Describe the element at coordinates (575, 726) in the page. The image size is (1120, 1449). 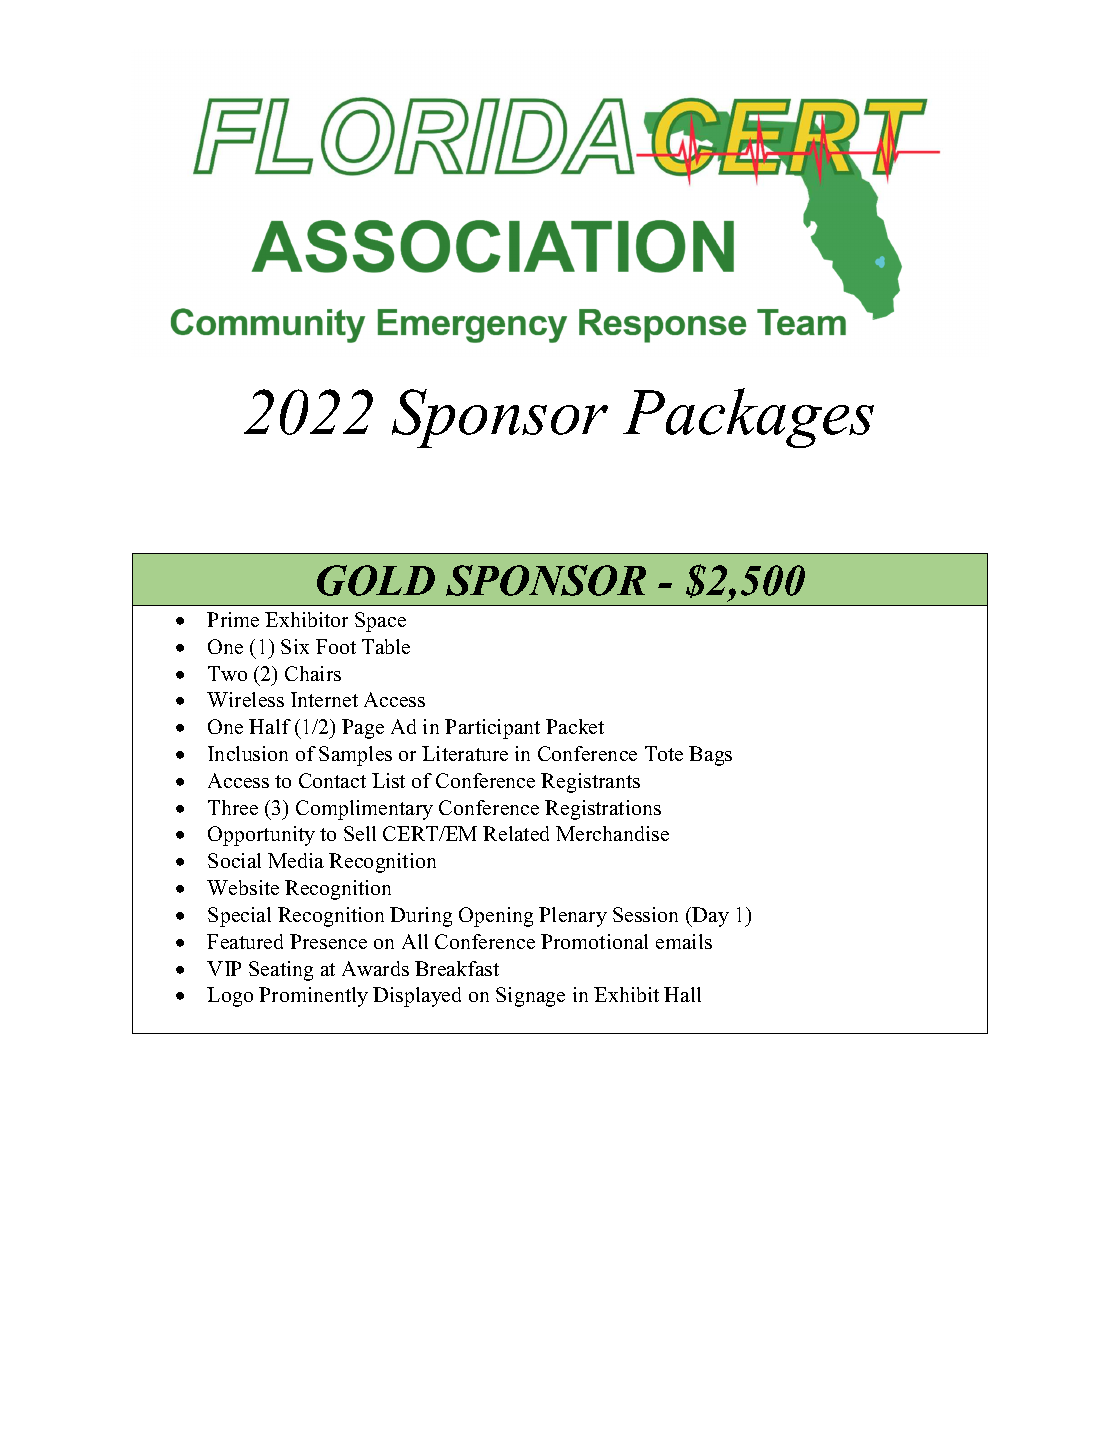
I see `Packet` at that location.
